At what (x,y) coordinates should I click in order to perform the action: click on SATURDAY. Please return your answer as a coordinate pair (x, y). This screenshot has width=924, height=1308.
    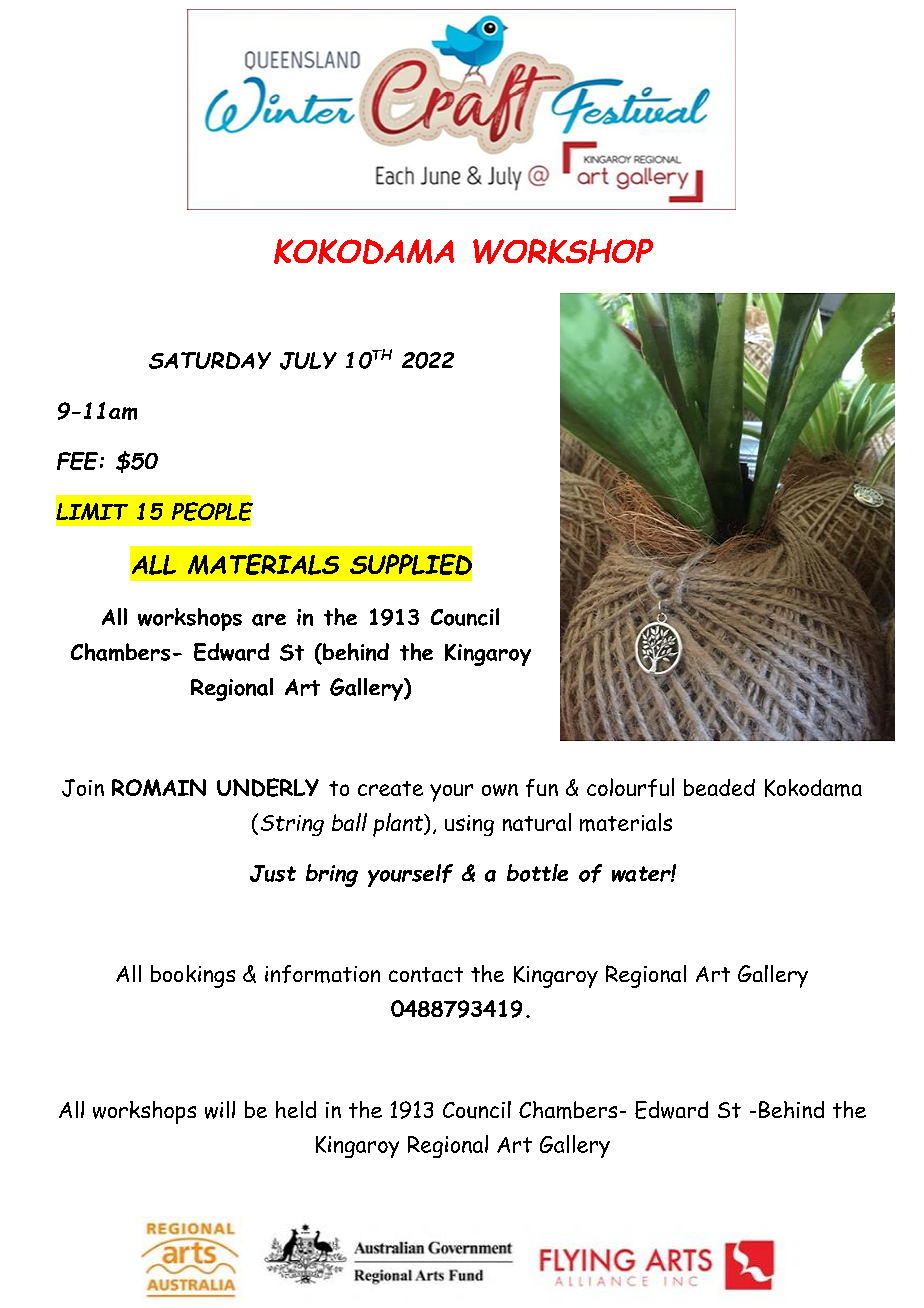
    Looking at the image, I should click on (210, 360).
